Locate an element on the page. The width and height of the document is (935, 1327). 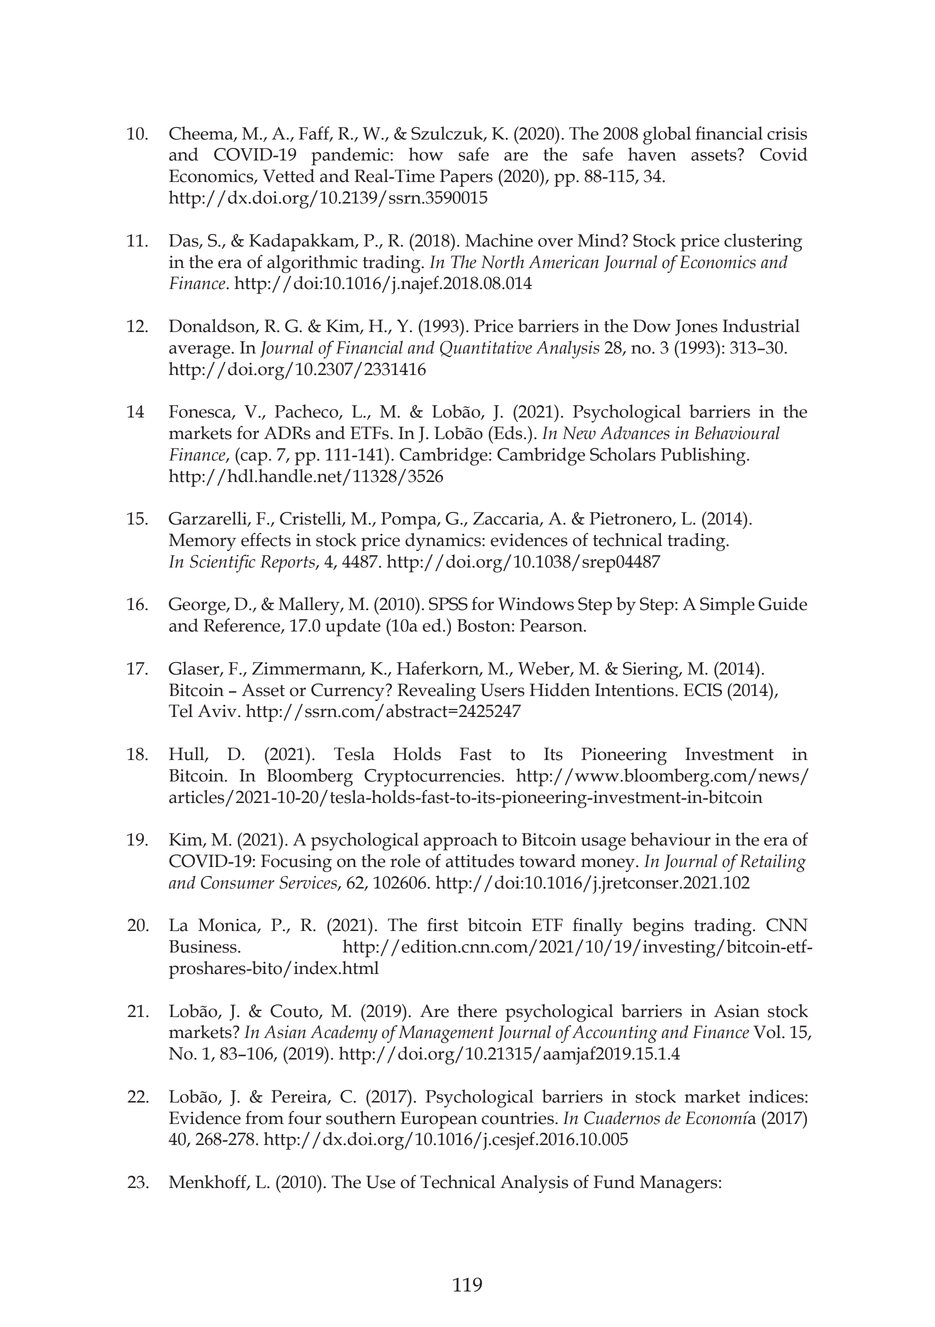
Publishing is located at coordinates (704, 456).
